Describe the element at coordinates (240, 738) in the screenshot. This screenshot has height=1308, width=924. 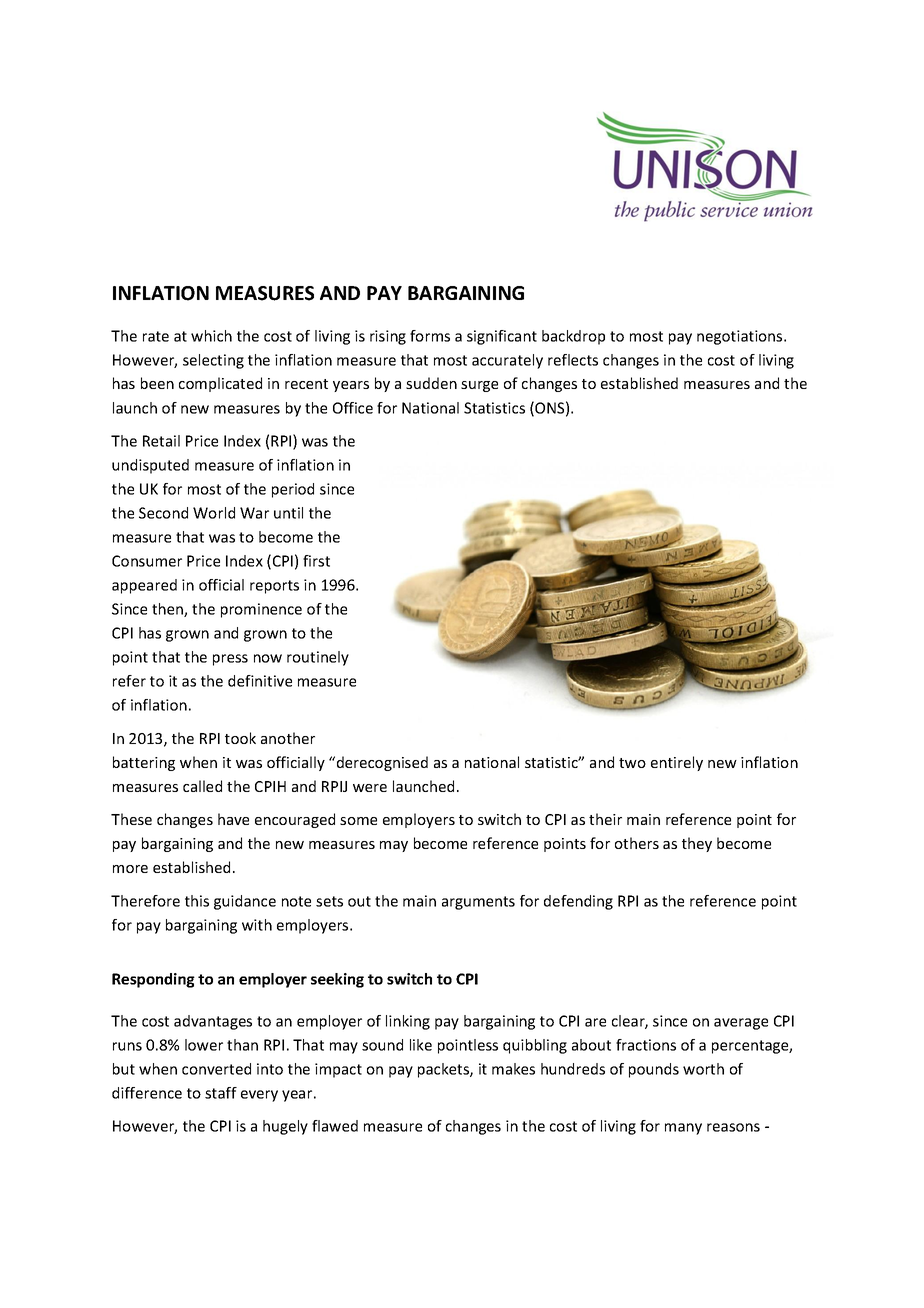
I see `took` at that location.
